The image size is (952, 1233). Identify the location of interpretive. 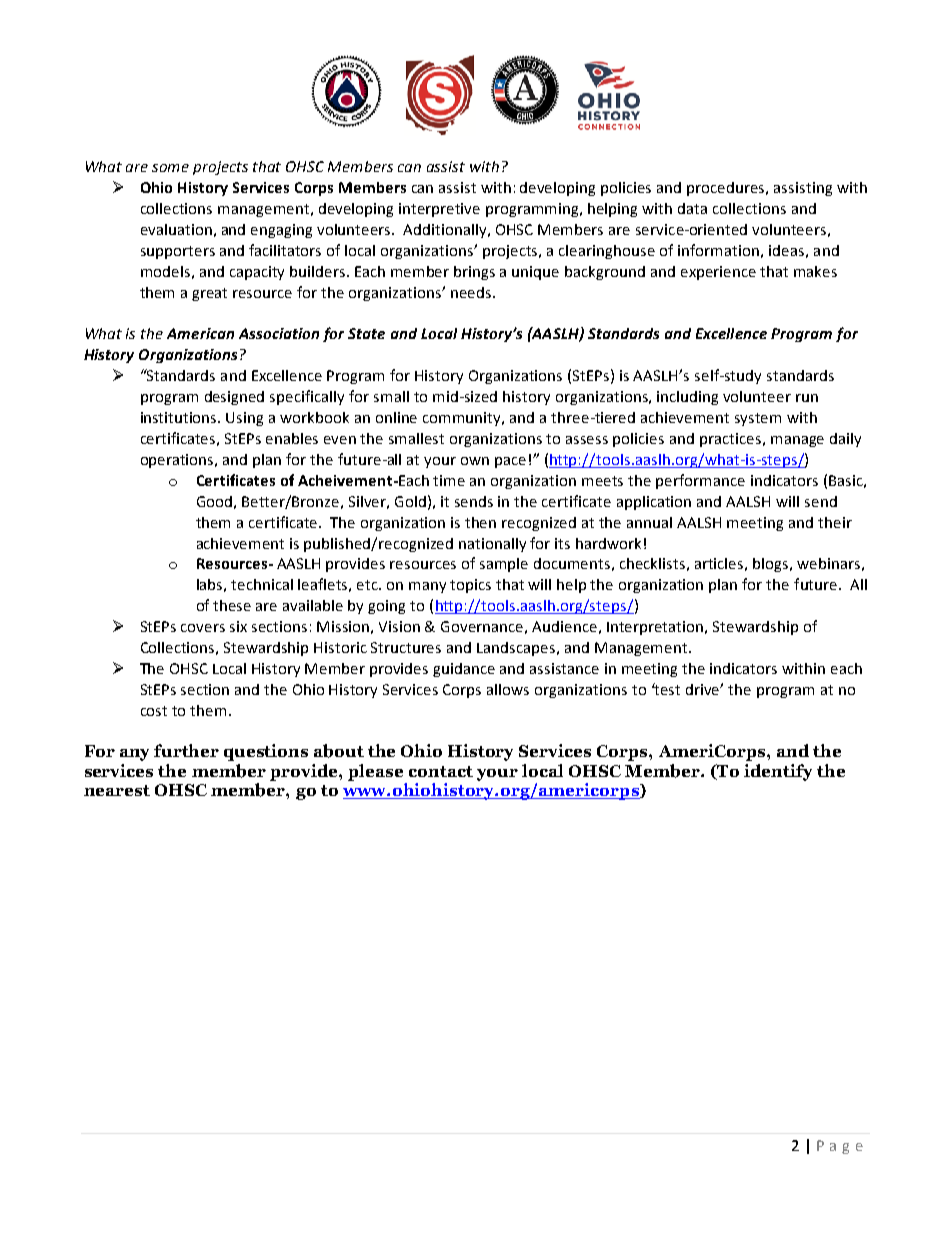
(439, 210).
